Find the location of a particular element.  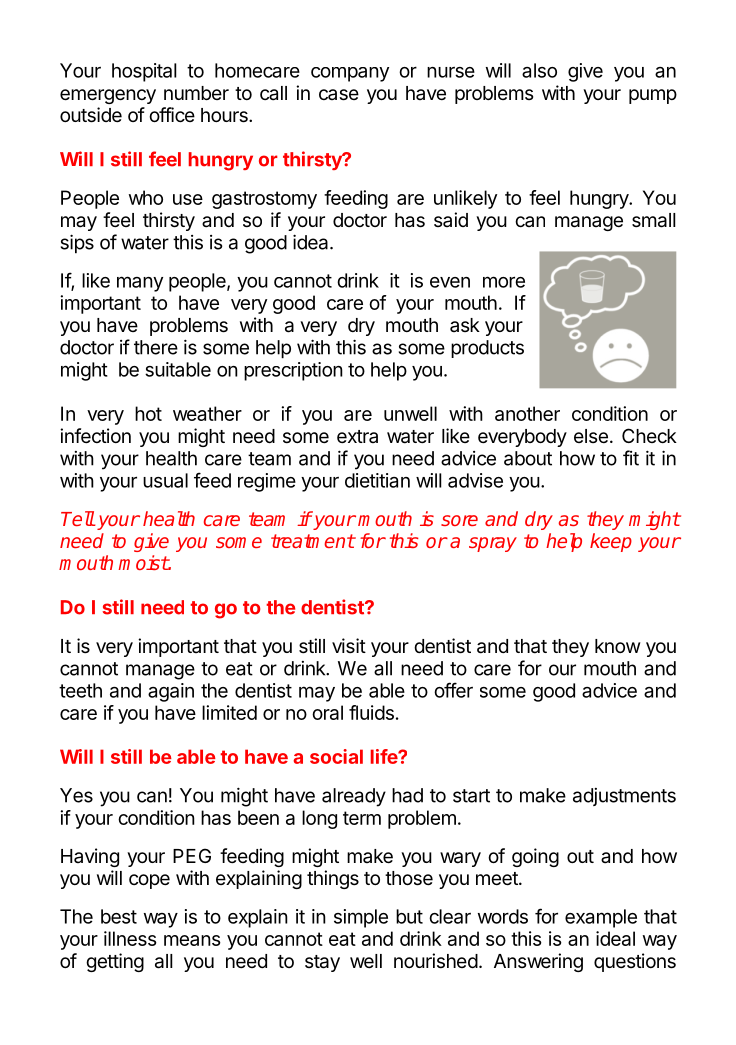

example is located at coordinates (601, 918).
